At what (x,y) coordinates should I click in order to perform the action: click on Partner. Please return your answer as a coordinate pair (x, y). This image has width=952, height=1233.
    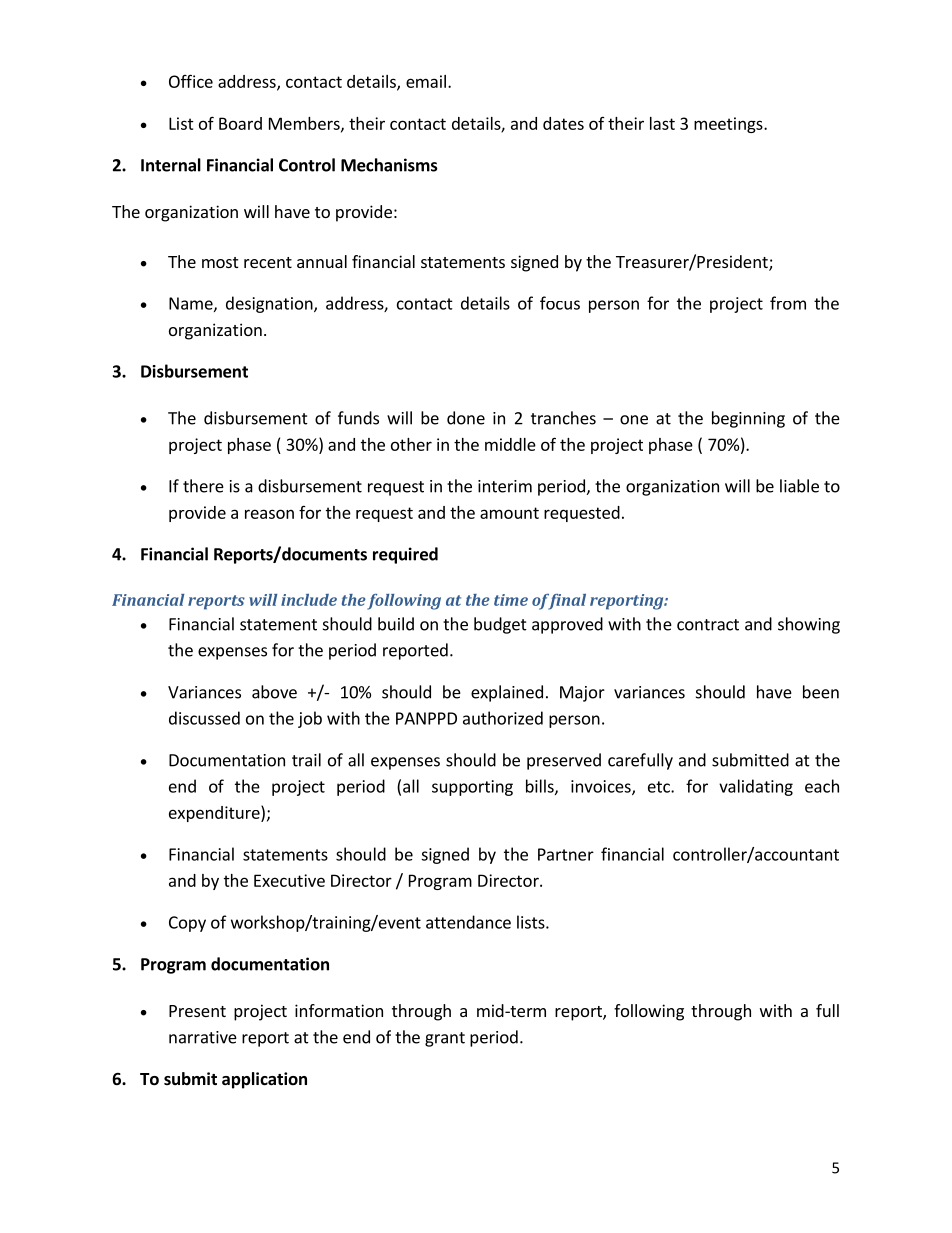
    Looking at the image, I should click on (566, 854).
